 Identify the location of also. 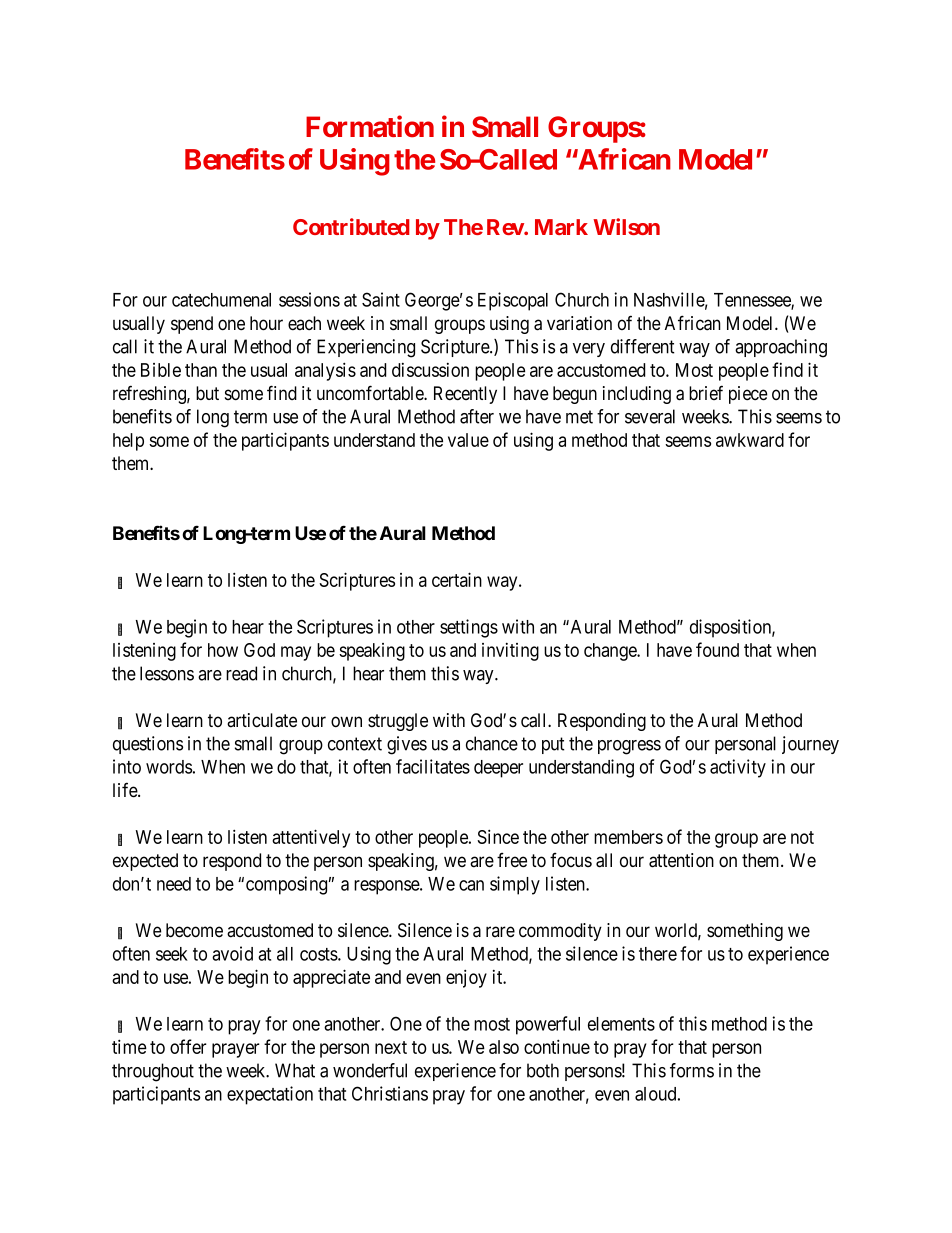
(504, 1047).
